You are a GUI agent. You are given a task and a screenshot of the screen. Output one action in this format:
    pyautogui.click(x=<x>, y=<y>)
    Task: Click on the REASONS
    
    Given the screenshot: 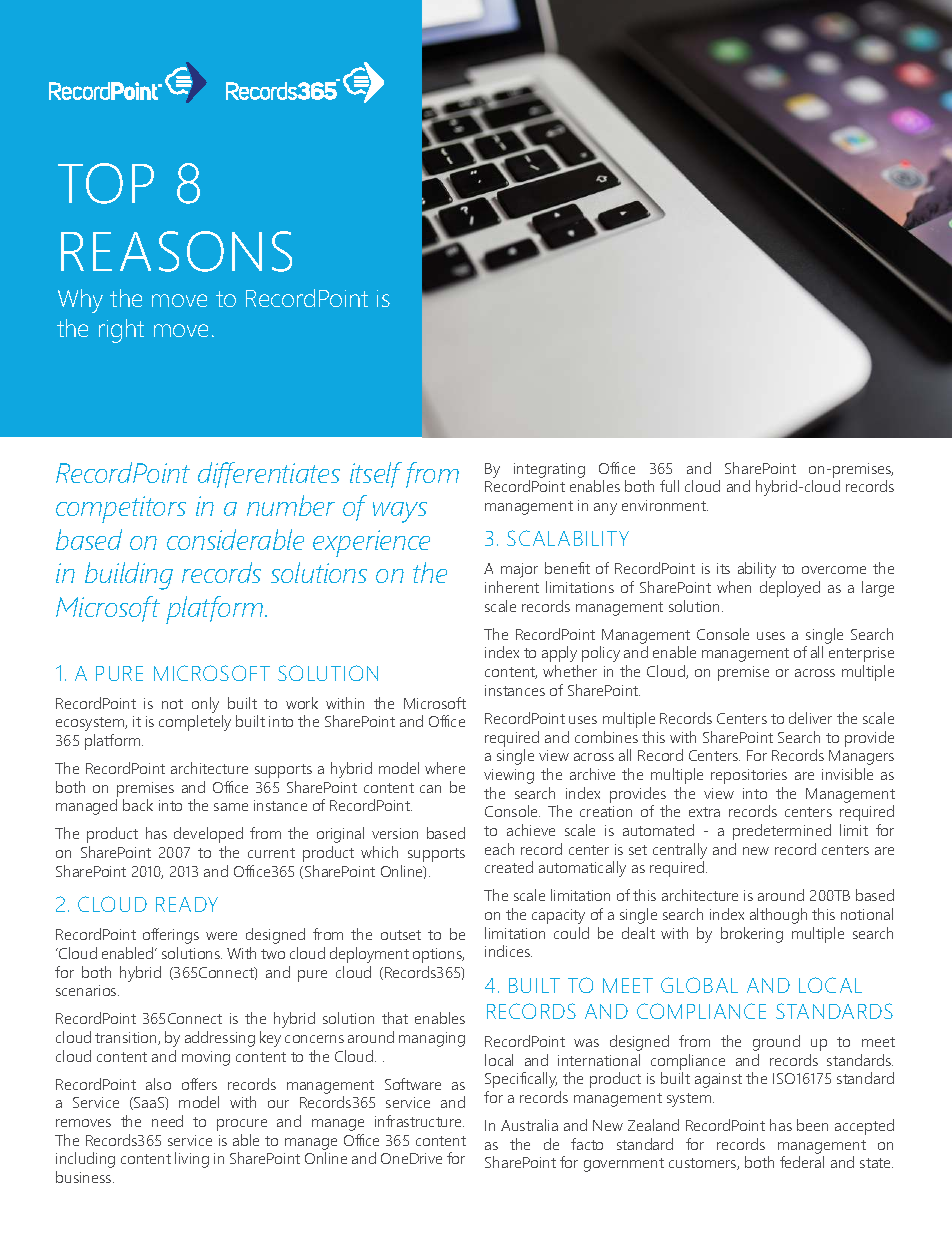 What is the action you would take?
    pyautogui.click(x=176, y=251)
